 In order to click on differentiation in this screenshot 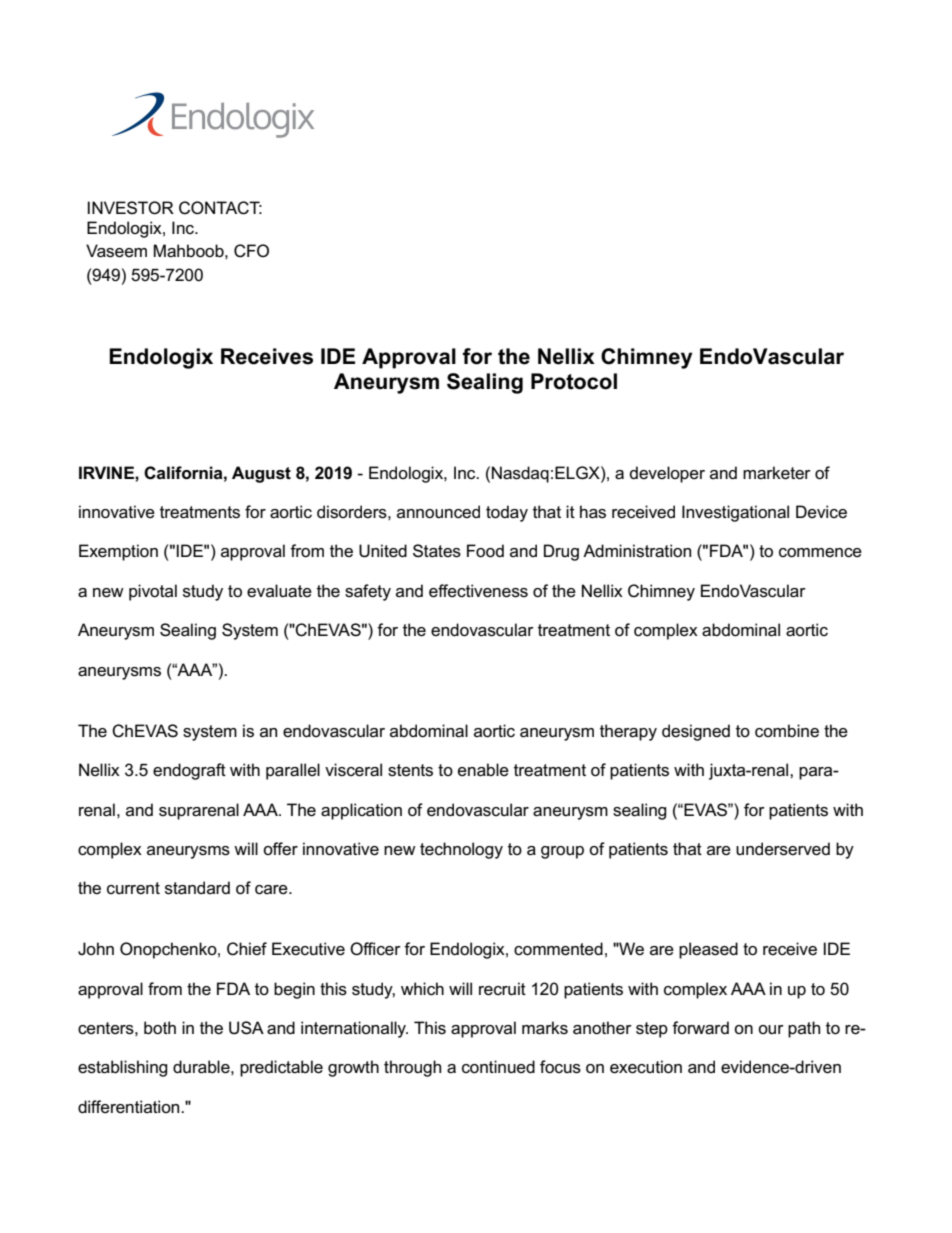, I will do `click(130, 1107)`.
